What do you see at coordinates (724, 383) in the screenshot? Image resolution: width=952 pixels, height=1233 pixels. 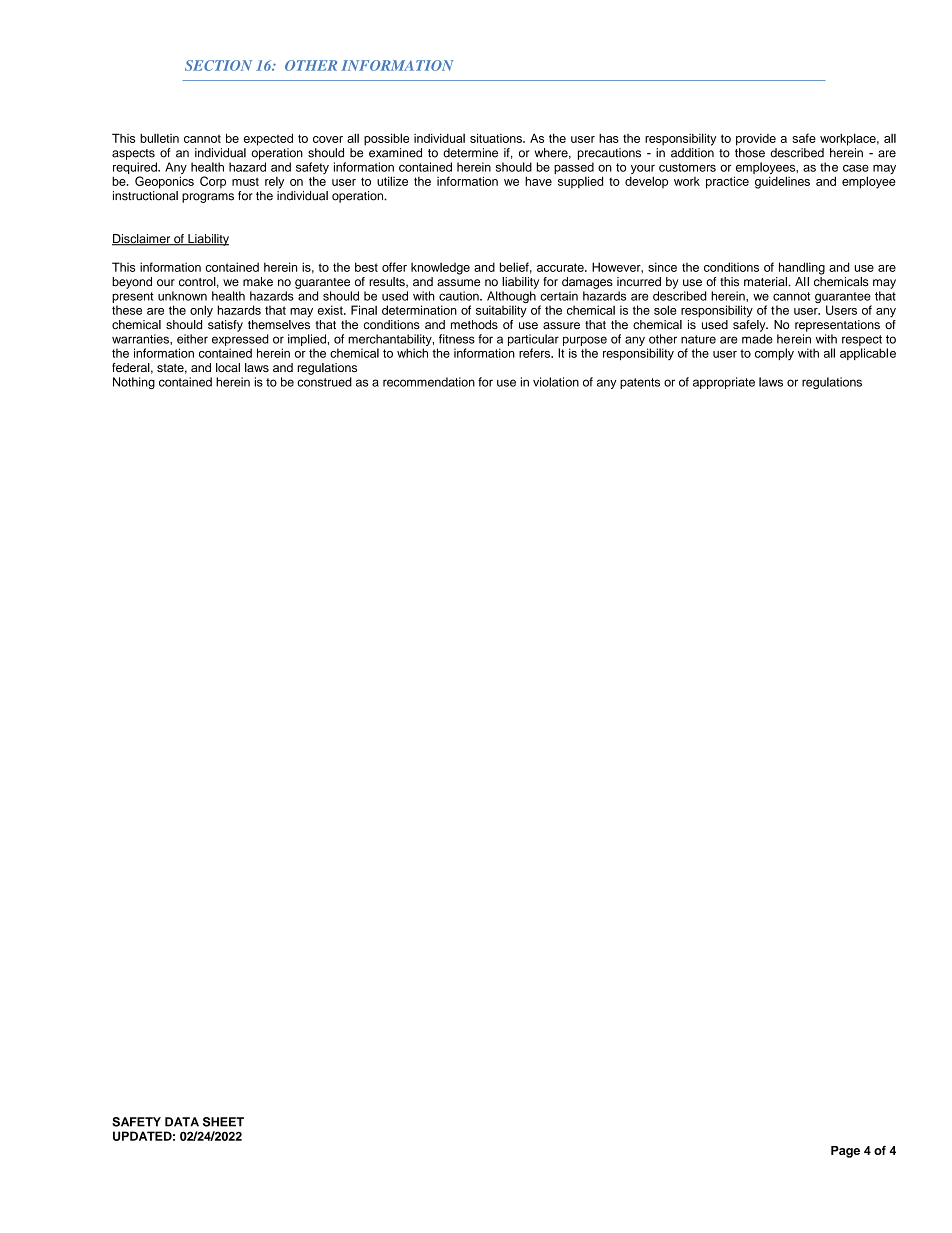 I see `appropriate` at bounding box center [724, 383].
